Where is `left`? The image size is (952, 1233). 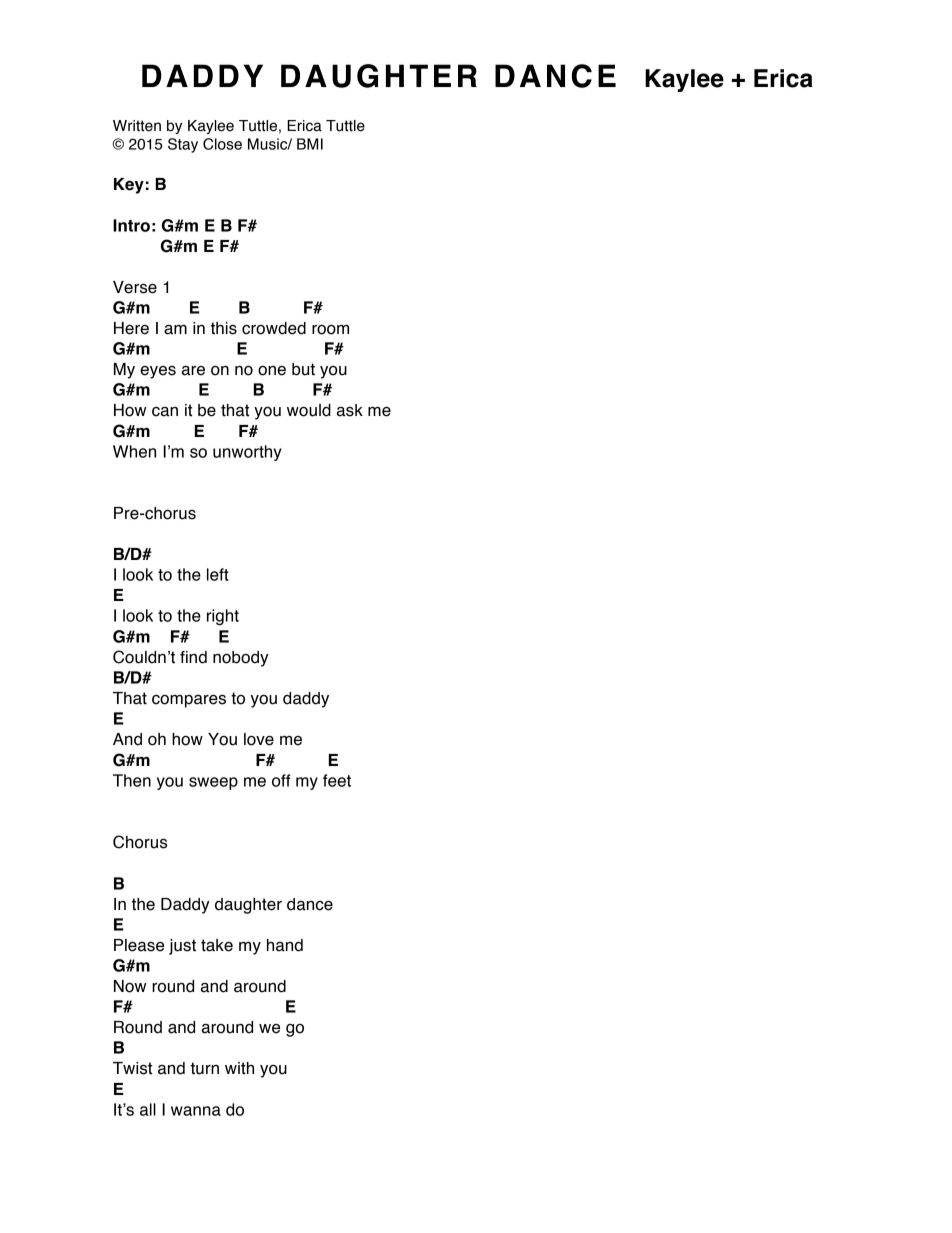 left is located at coordinates (218, 574).
